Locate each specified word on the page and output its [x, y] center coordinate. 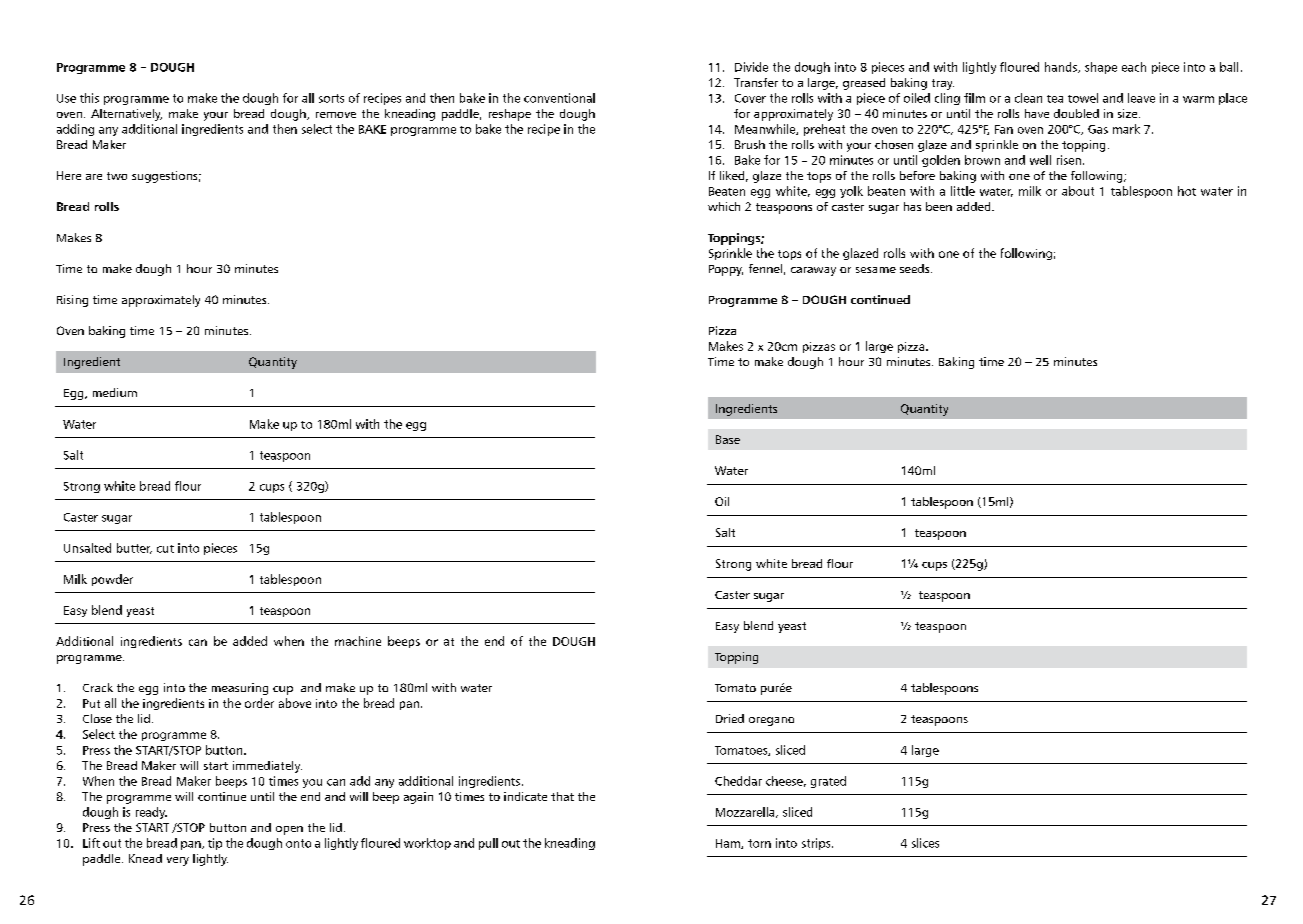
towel [1083, 98]
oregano [771, 721]
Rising [72, 301]
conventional [559, 98]
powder [112, 580]
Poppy [726, 270]
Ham [729, 844]
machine [358, 641]
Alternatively [126, 115]
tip [215, 844]
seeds [916, 268]
